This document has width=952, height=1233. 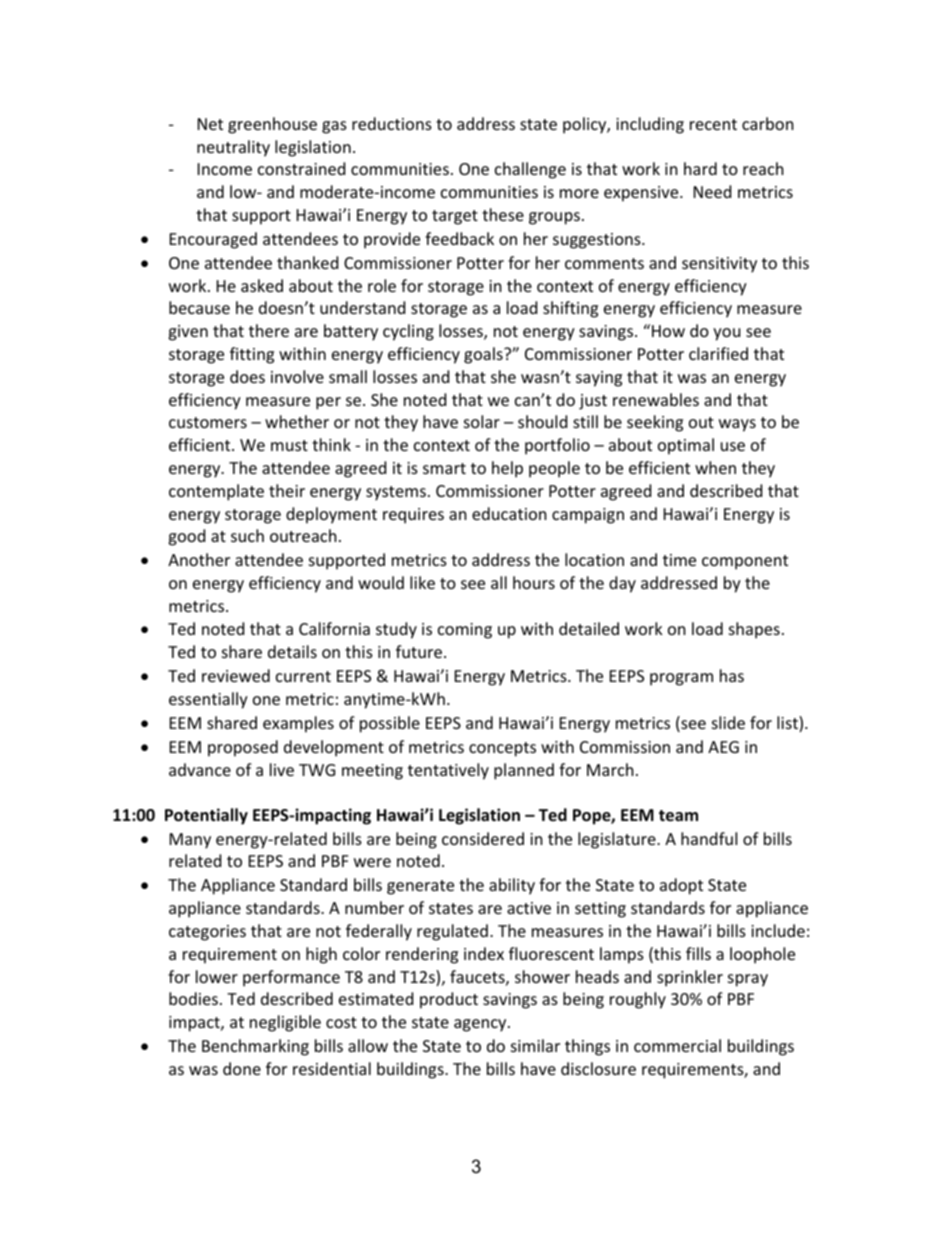 I want to click on neutrality, so click(x=233, y=148).
